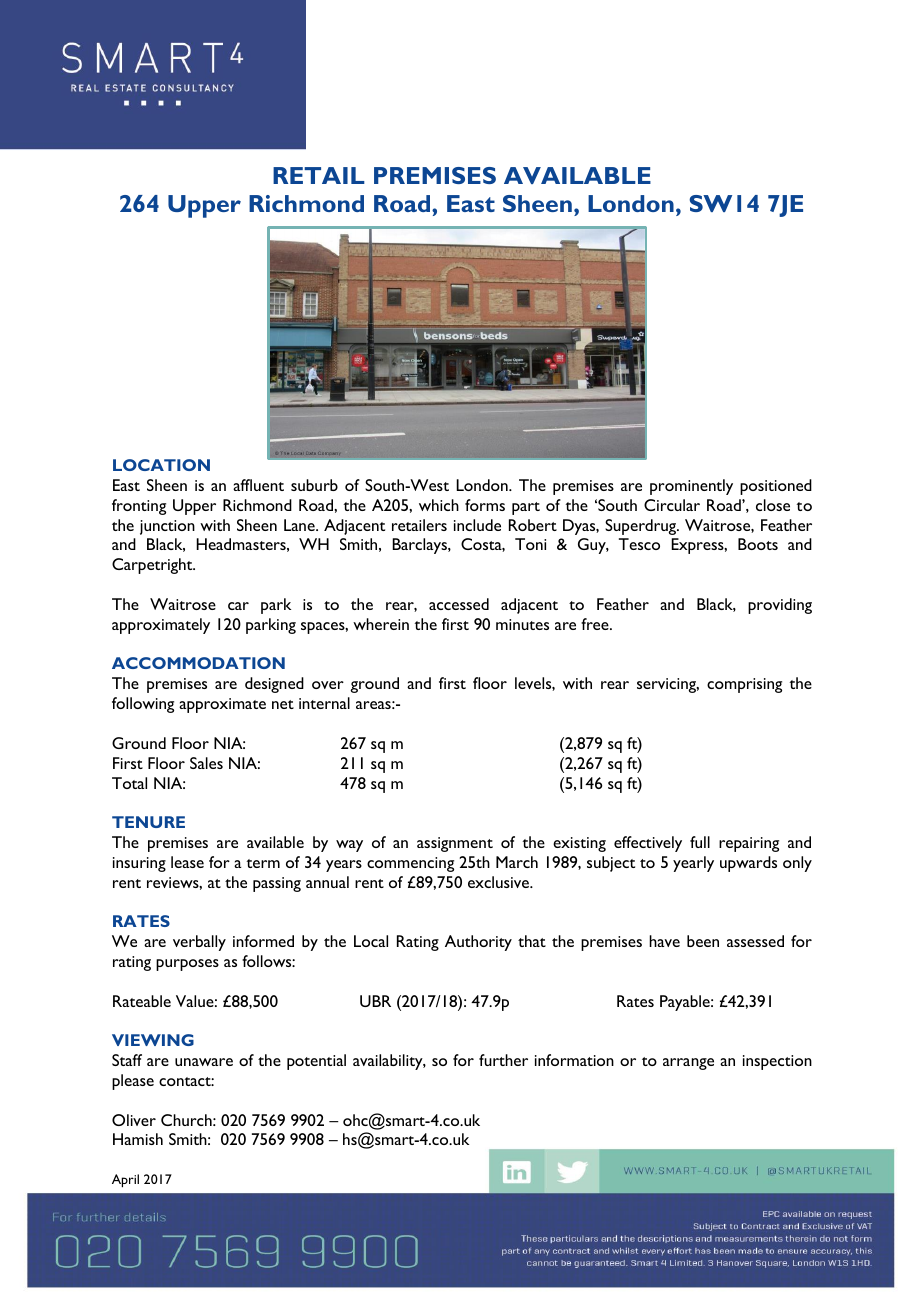 The image size is (924, 1309). Describe the element at coordinates (455, 844) in the screenshot. I see `assignment` at that location.
